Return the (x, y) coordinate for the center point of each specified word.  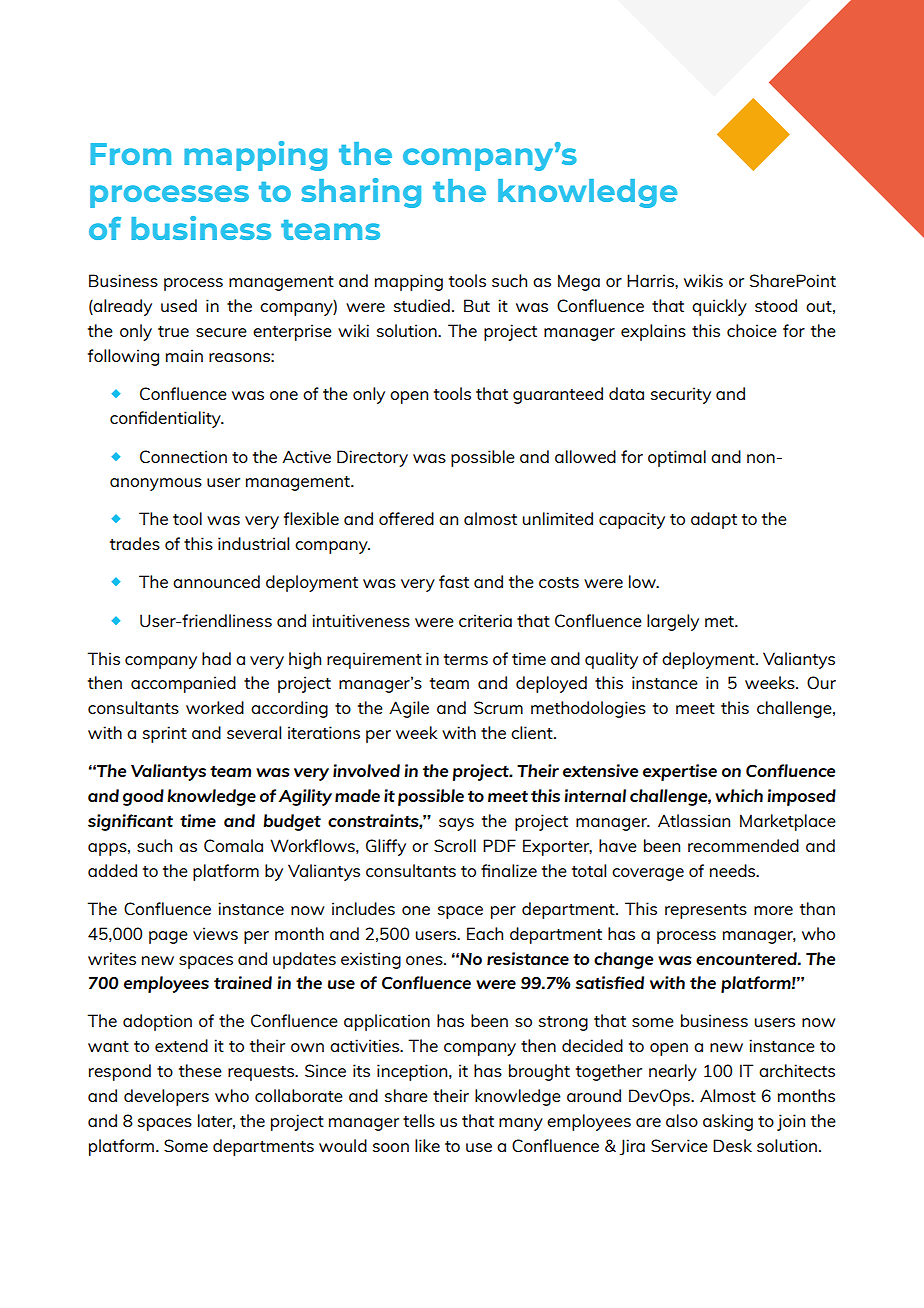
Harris (651, 280)
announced (216, 581)
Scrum (498, 707)
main (184, 355)
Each (485, 933)
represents (706, 911)
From (130, 154)
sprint (165, 734)
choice (752, 330)
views (215, 933)
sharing (361, 193)
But (477, 305)
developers (166, 1097)
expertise (680, 772)
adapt (714, 520)
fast (454, 581)
